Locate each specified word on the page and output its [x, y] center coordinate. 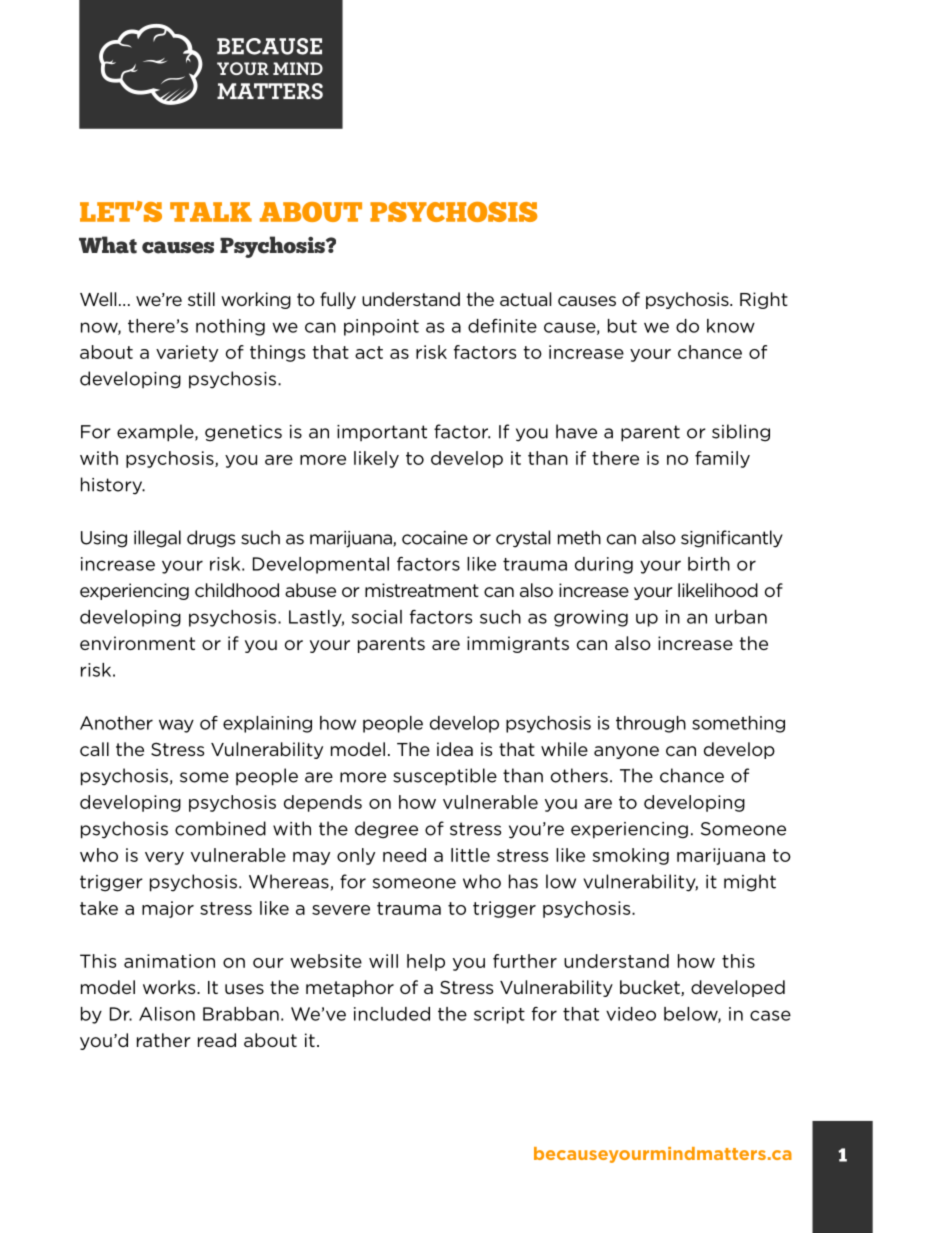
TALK [211, 212]
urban [741, 617]
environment [137, 643]
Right [764, 300]
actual [525, 299]
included [392, 1014]
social [377, 617]
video [631, 1014]
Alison [167, 1014]
